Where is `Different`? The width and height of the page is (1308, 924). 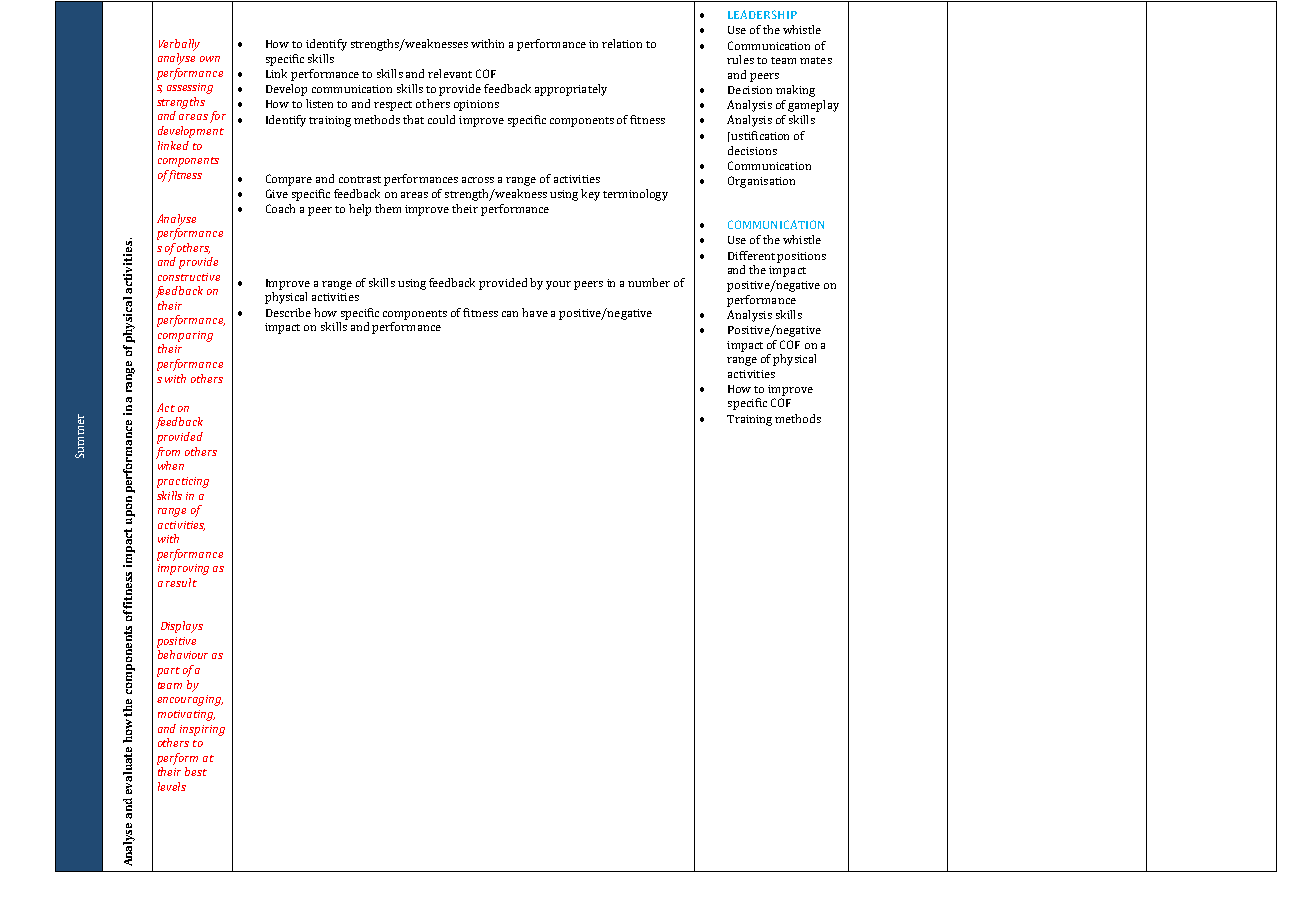 Different is located at coordinates (751, 255).
